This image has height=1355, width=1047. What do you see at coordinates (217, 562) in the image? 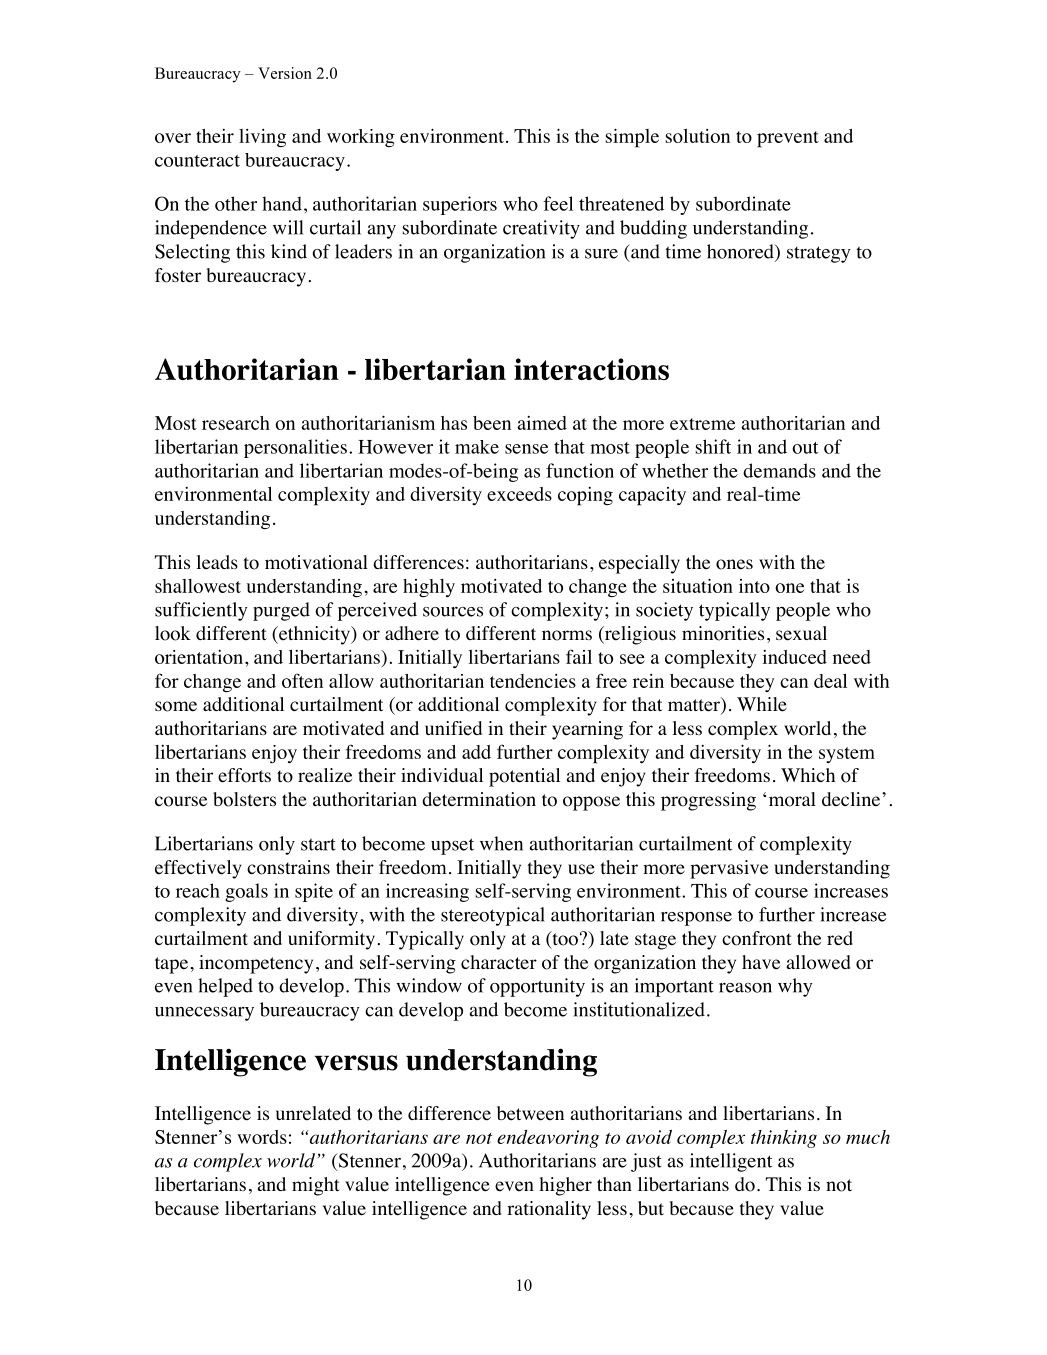
I see `leads` at bounding box center [217, 562].
